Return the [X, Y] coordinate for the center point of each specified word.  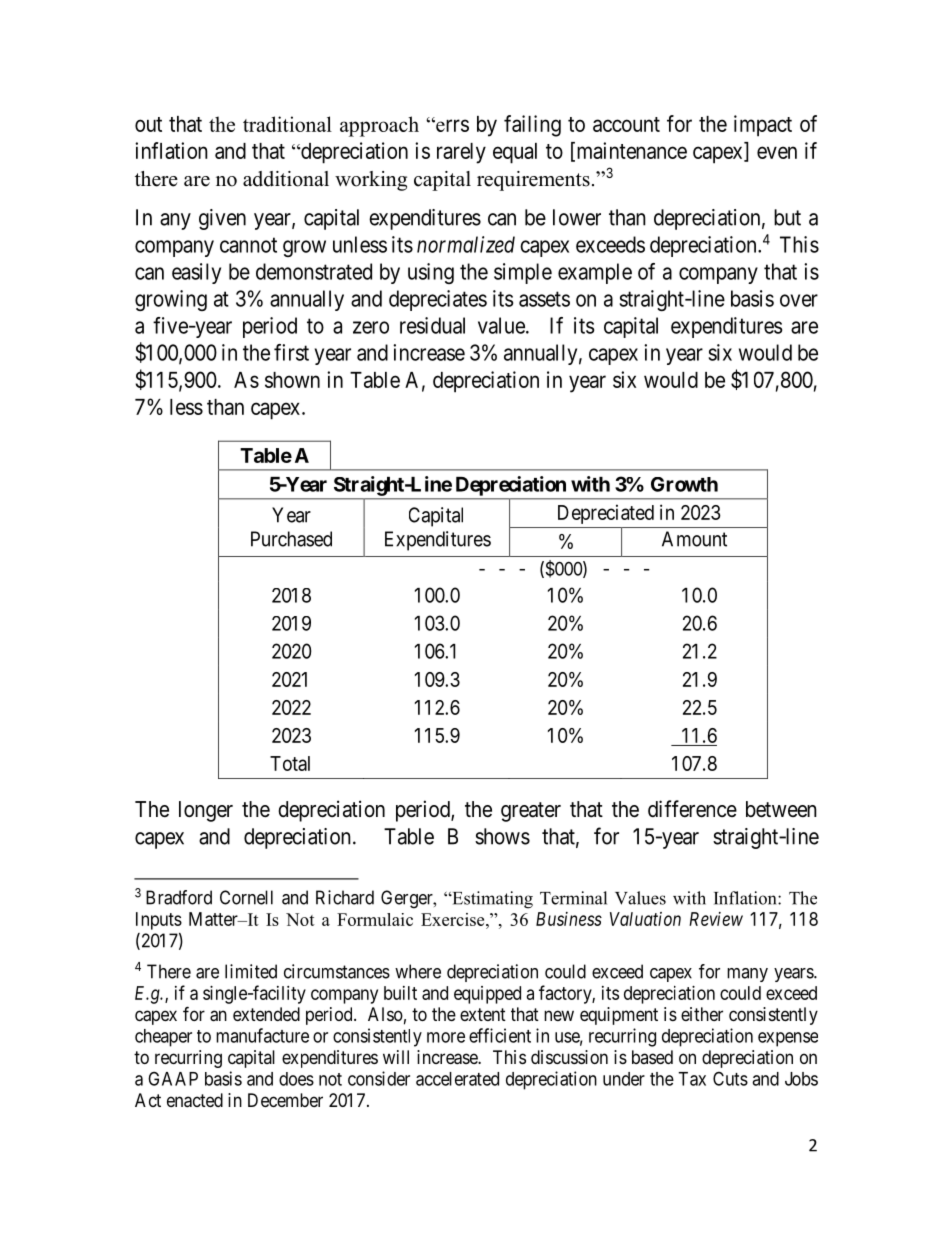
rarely [461, 153]
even [777, 152]
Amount [694, 539]
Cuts [730, 1078]
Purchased [291, 539]
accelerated [457, 1079]
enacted [195, 1100]
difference [692, 809]
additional [286, 179]
